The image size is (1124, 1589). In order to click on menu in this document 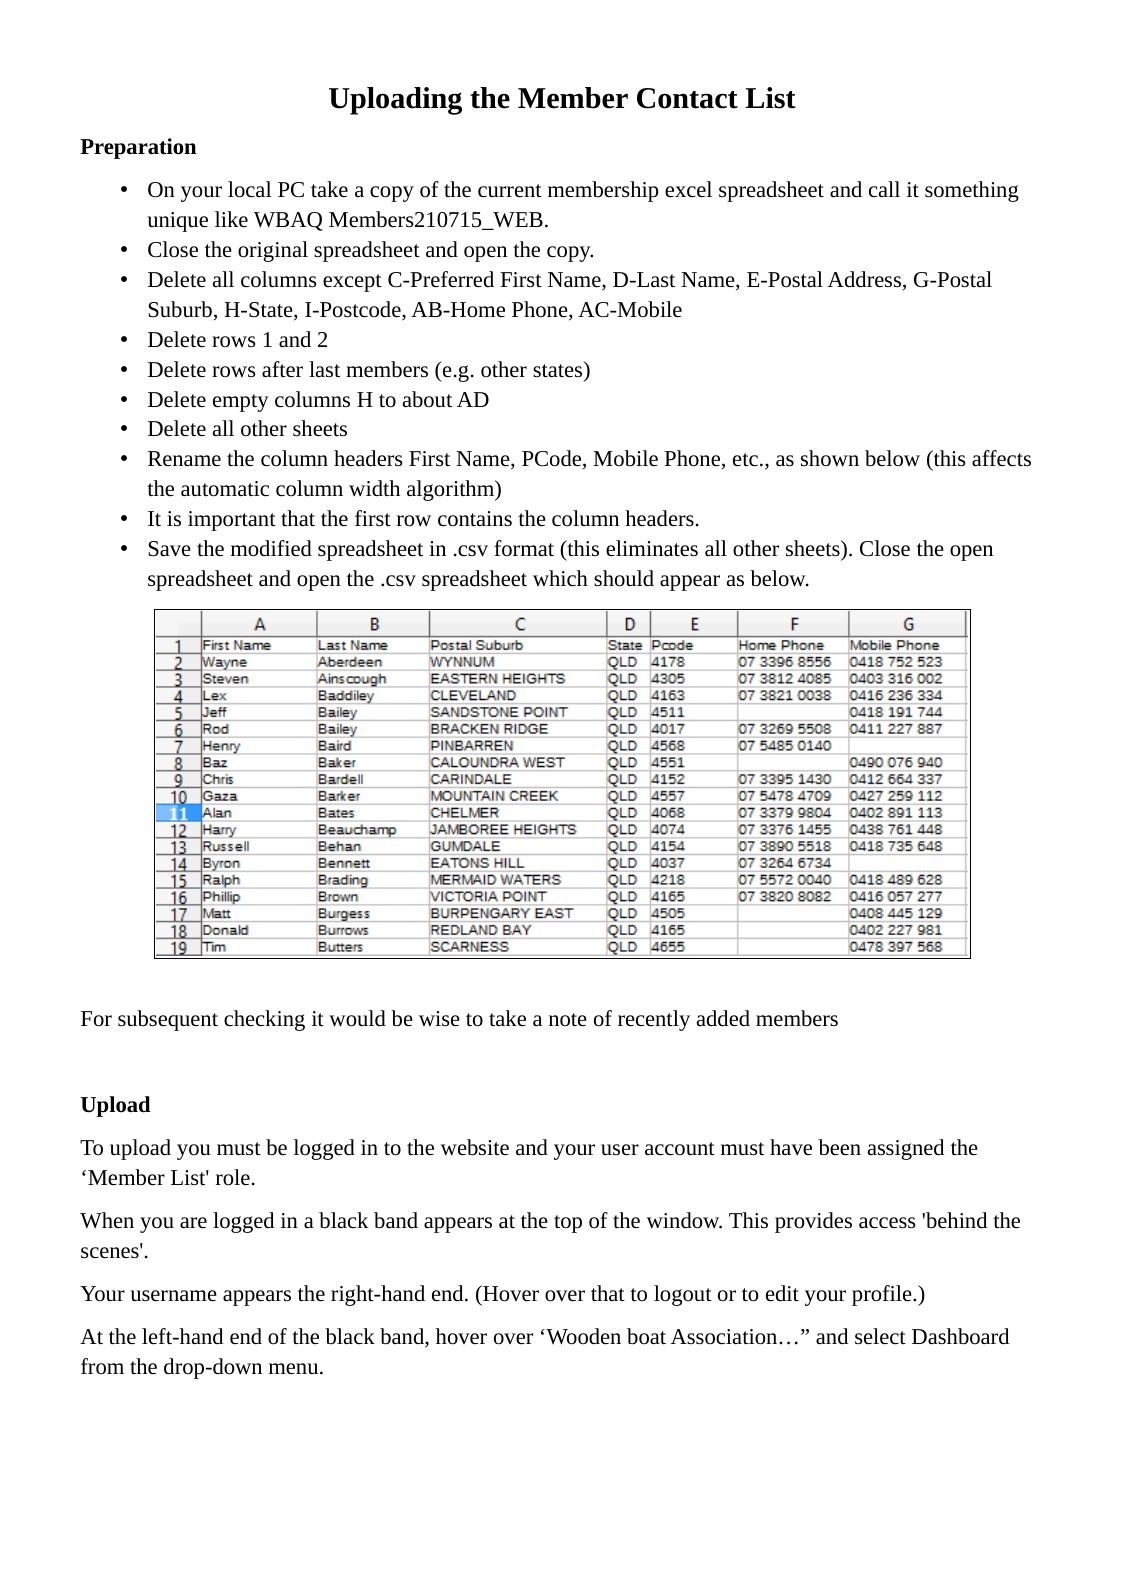, I will do `click(295, 1368)`.
